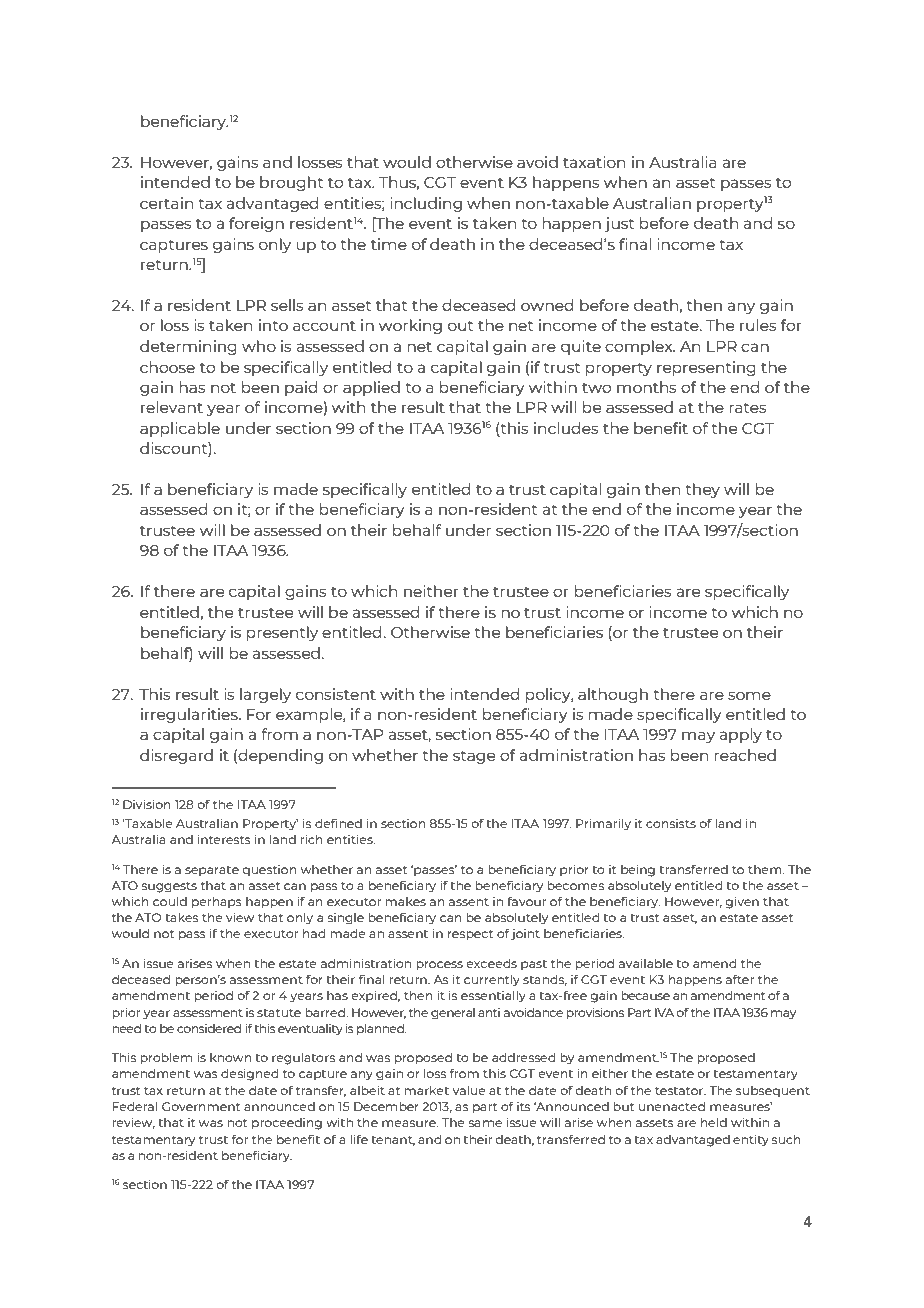  Describe the element at coordinates (619, 224) in the screenshot. I see `just` at that location.
